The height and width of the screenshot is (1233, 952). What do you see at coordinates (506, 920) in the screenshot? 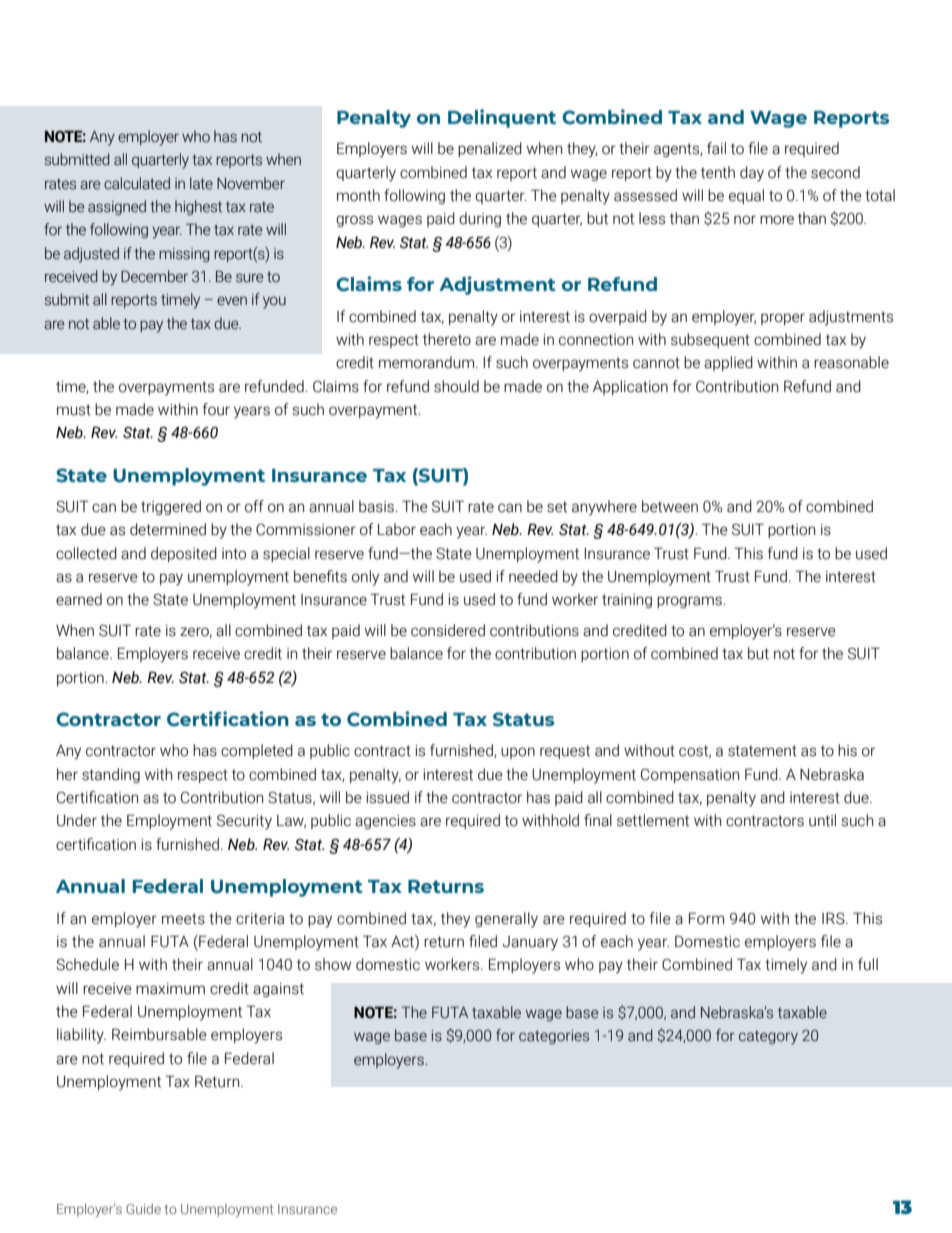
I see `generally` at bounding box center [506, 920].
